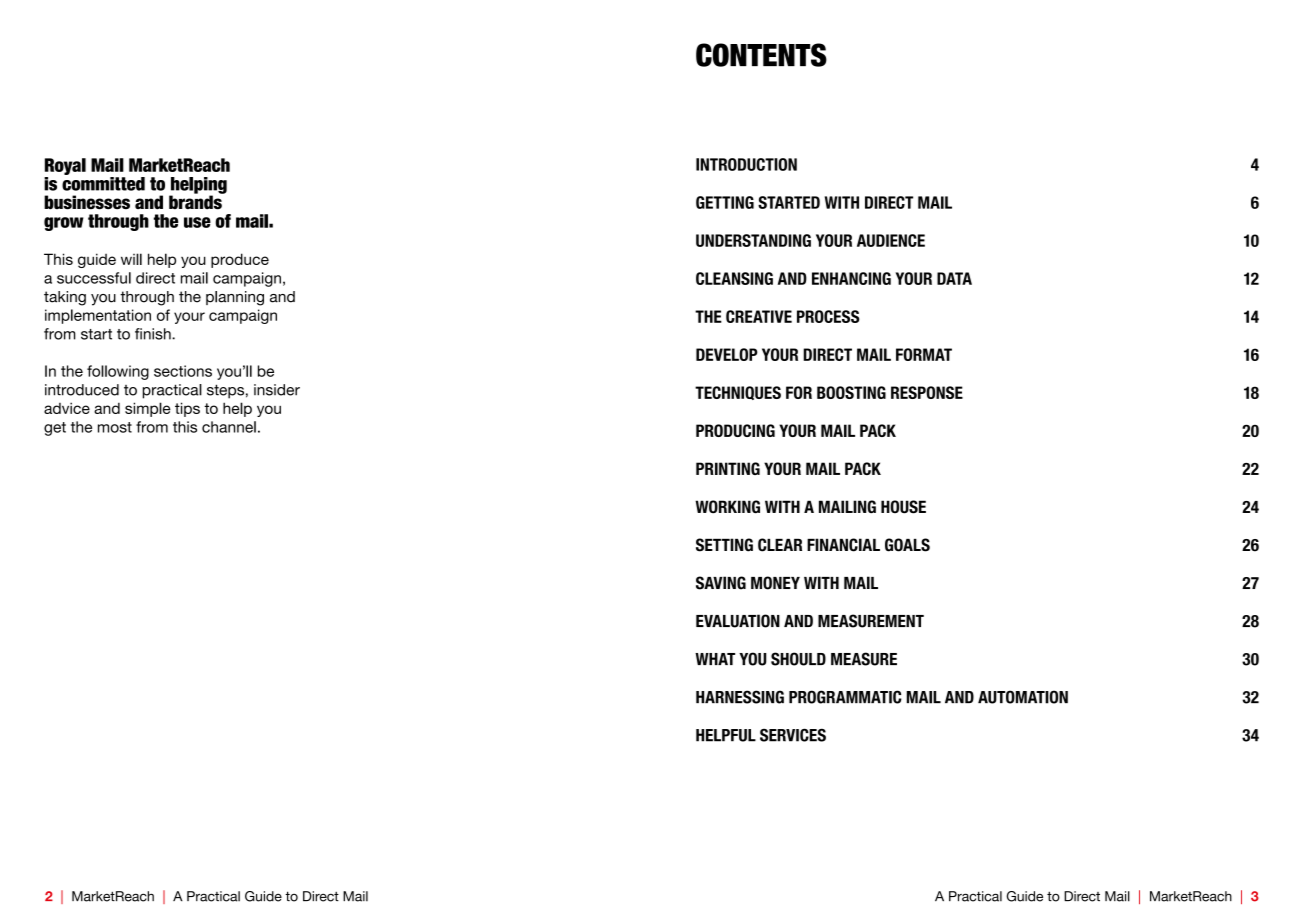 This screenshot has height=924, width=1303. What do you see at coordinates (727, 507) in the screenshot?
I see `WORKING` at bounding box center [727, 507].
